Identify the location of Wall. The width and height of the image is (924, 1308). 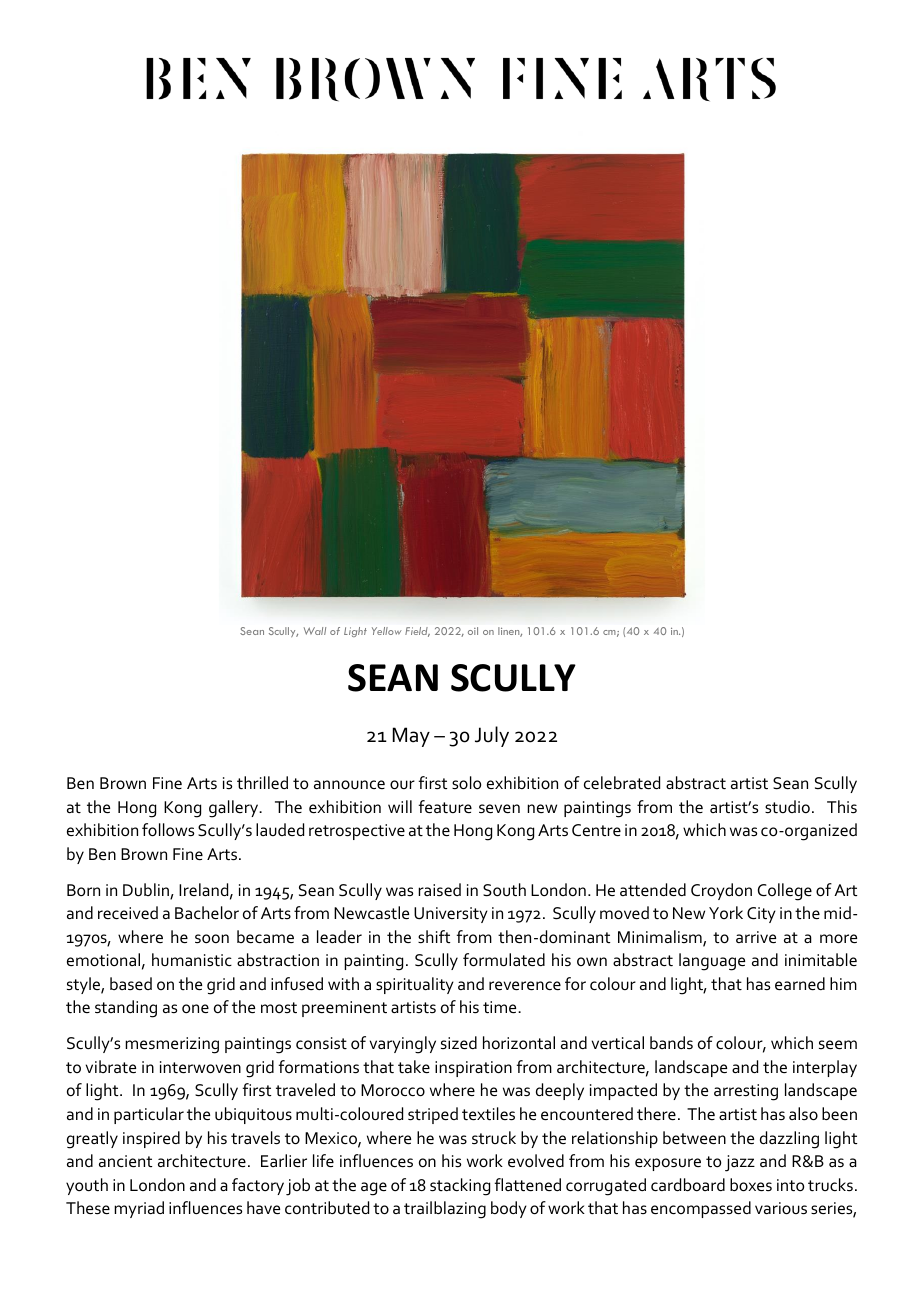
(315, 631).
